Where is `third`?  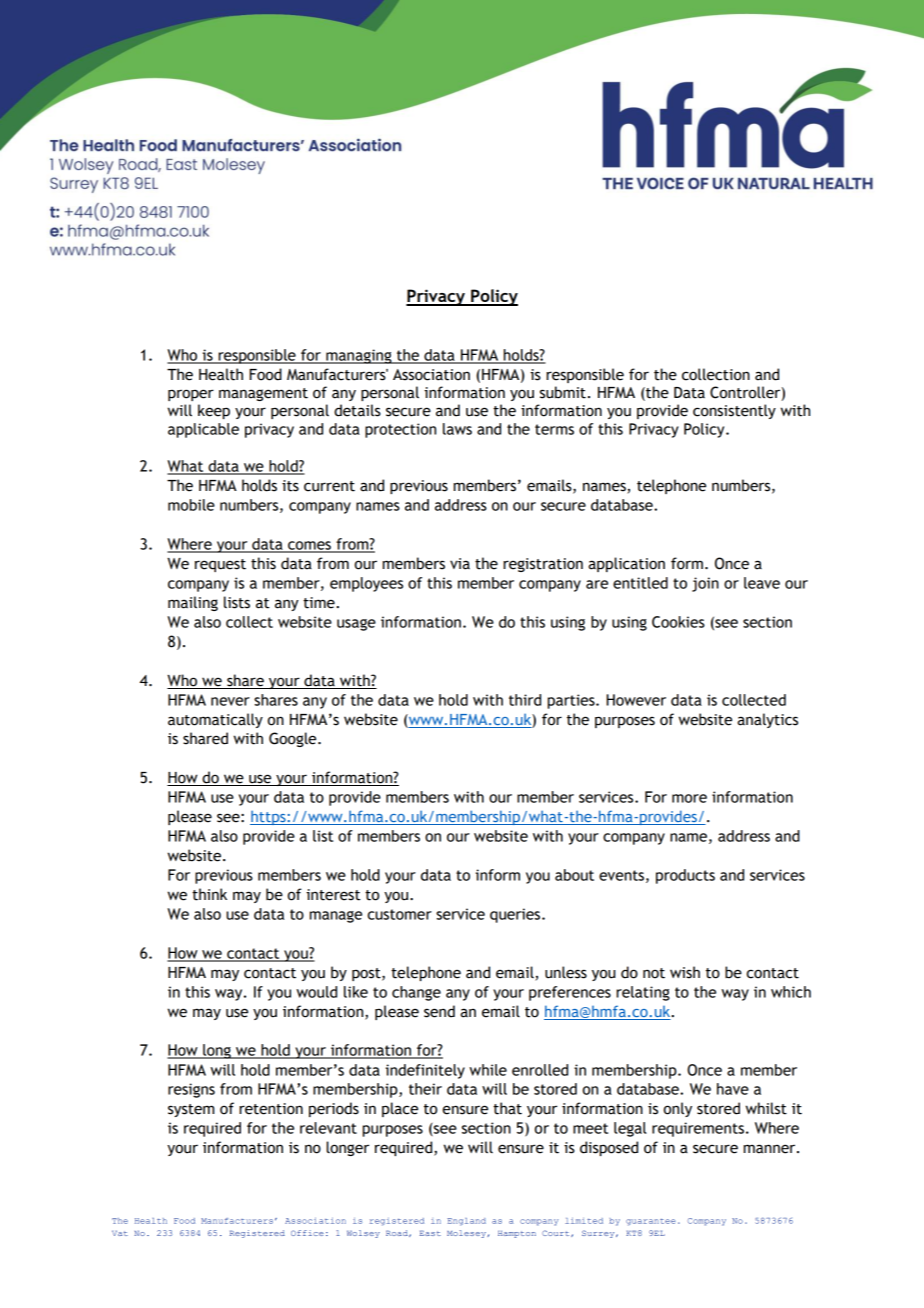
third is located at coordinates (525, 700).
